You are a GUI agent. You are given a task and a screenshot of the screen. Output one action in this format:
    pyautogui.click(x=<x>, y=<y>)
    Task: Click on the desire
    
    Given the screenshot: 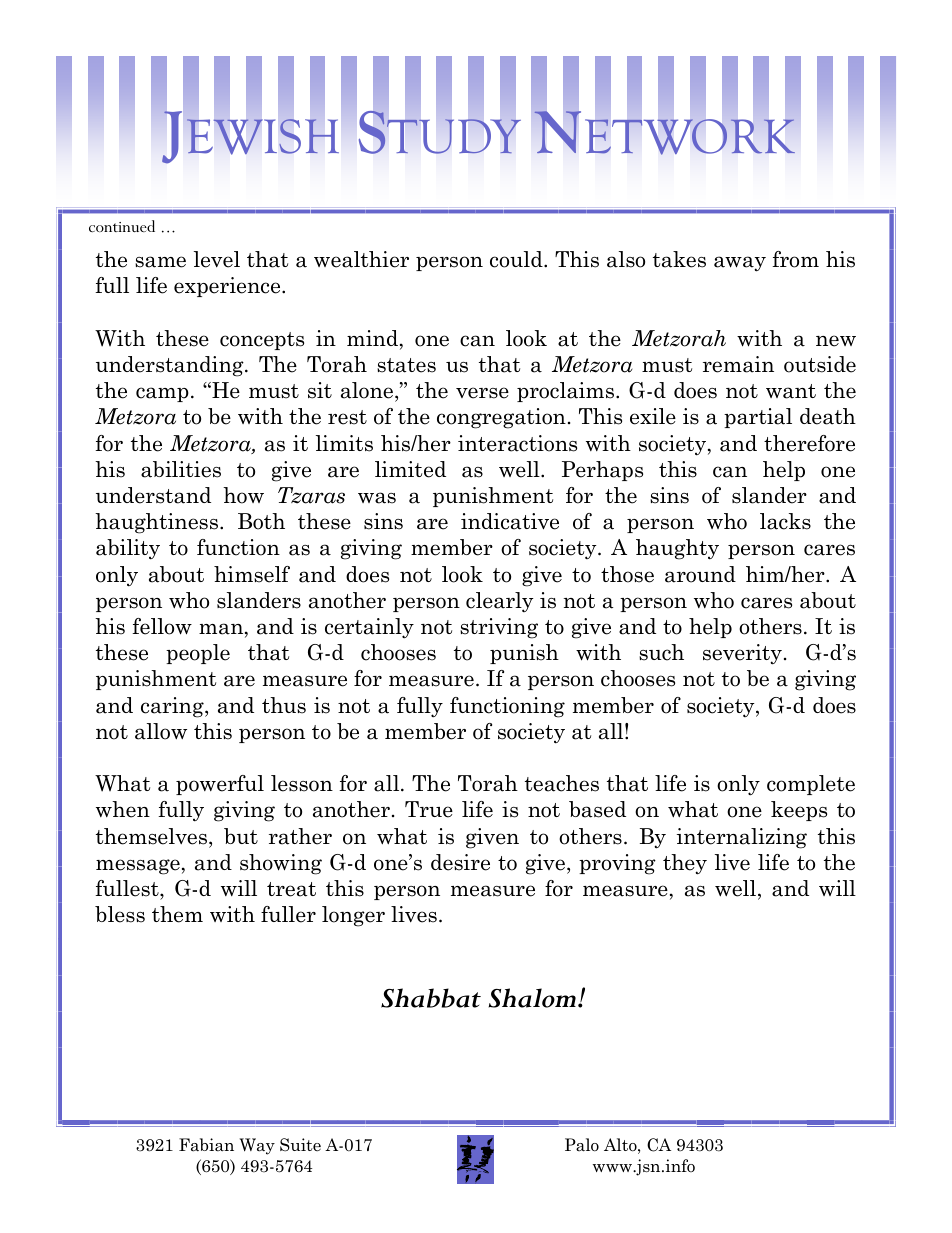 What is the action you would take?
    pyautogui.click(x=460, y=862)
